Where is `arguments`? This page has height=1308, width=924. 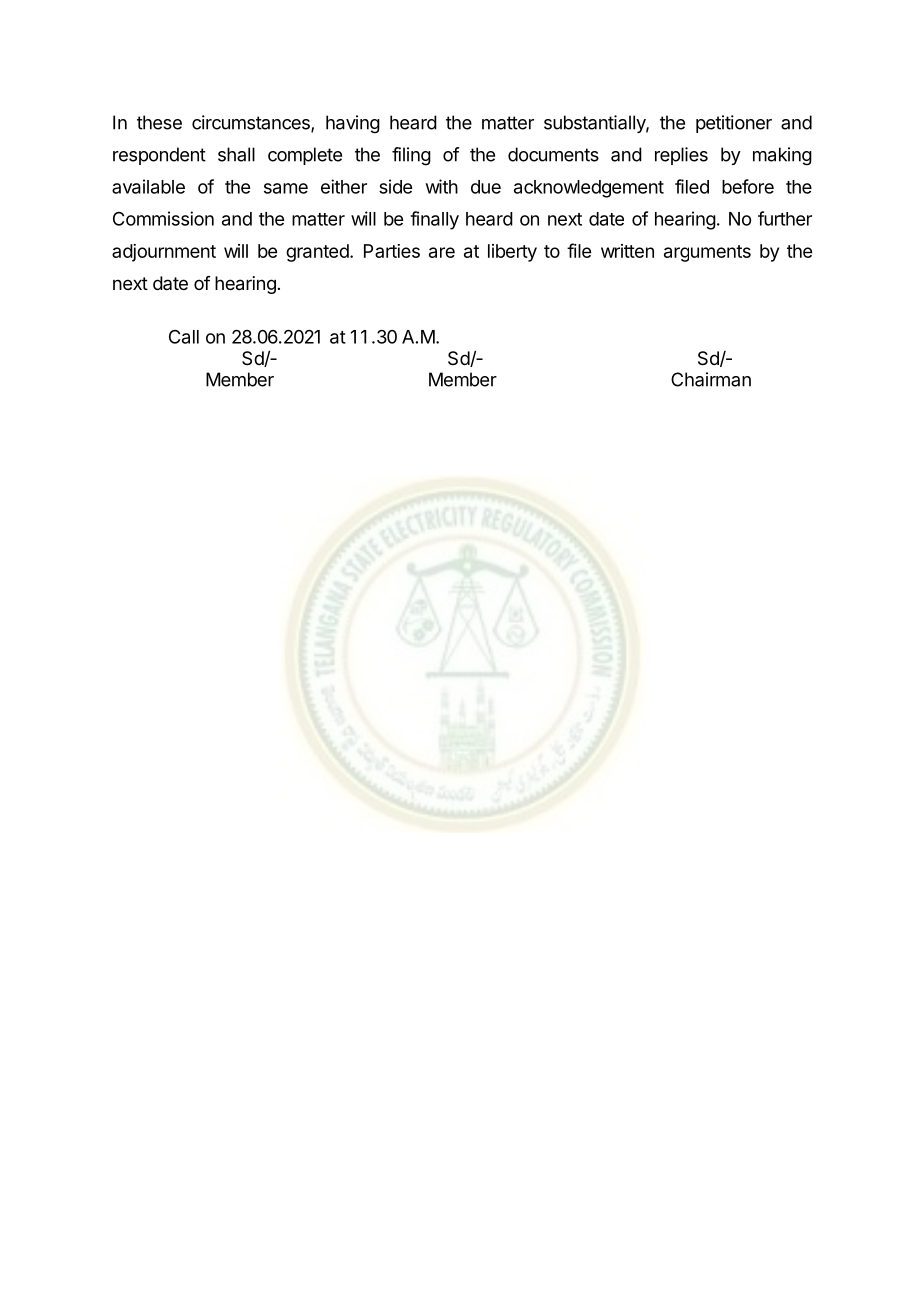
arguments is located at coordinates (707, 253).
